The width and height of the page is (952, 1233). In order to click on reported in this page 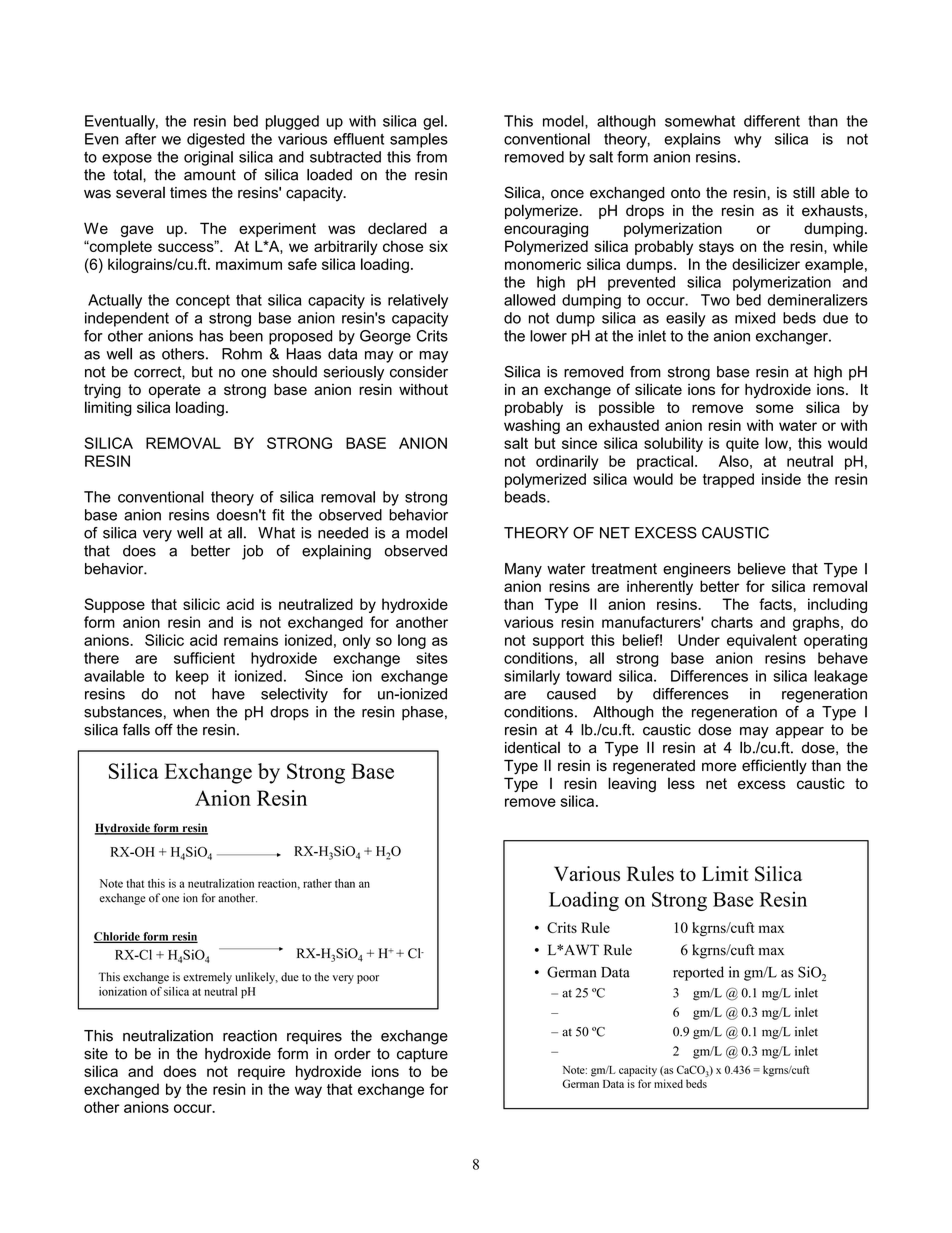, I will do `click(698, 973)`.
